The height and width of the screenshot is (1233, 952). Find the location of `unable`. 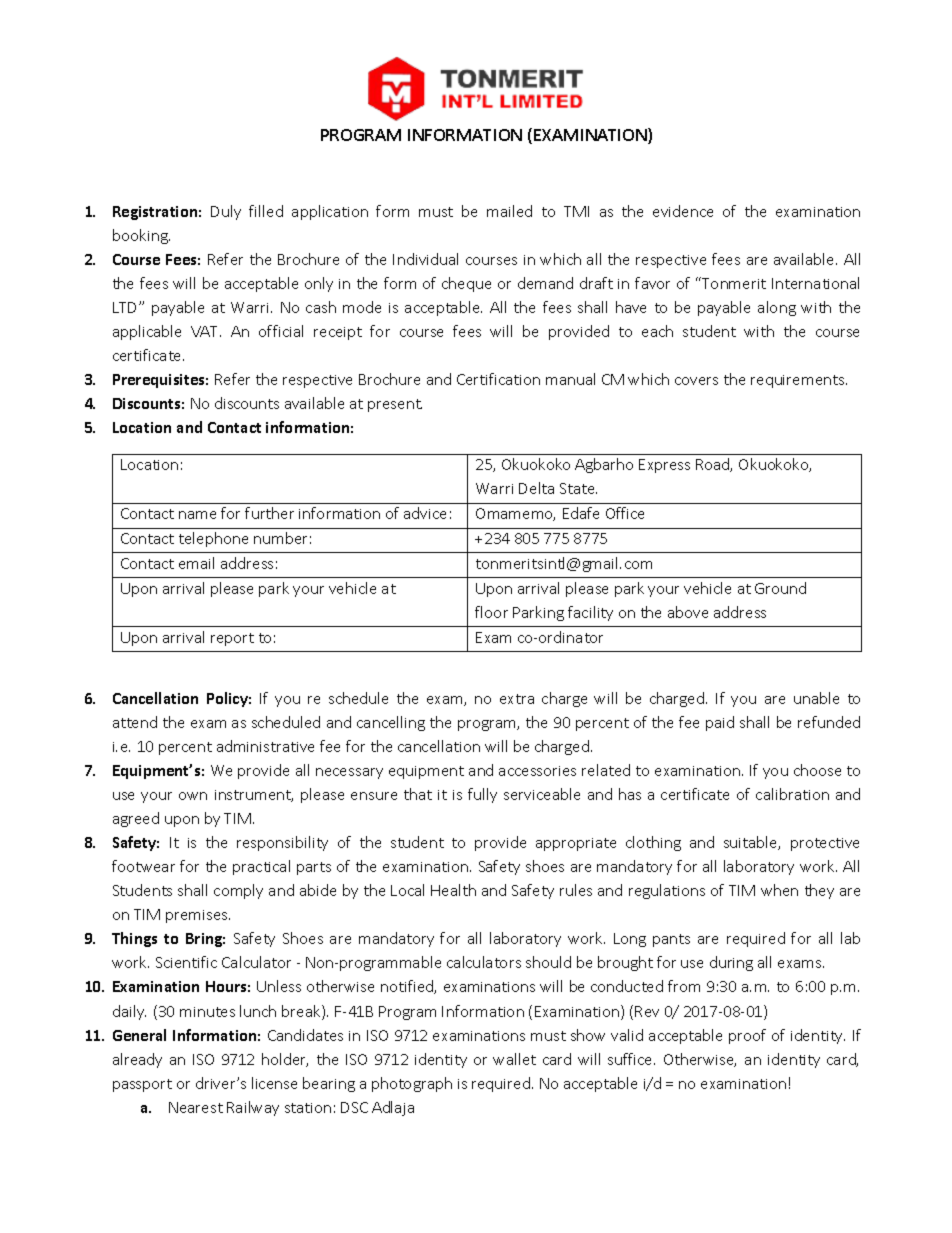

unable is located at coordinates (816, 698).
